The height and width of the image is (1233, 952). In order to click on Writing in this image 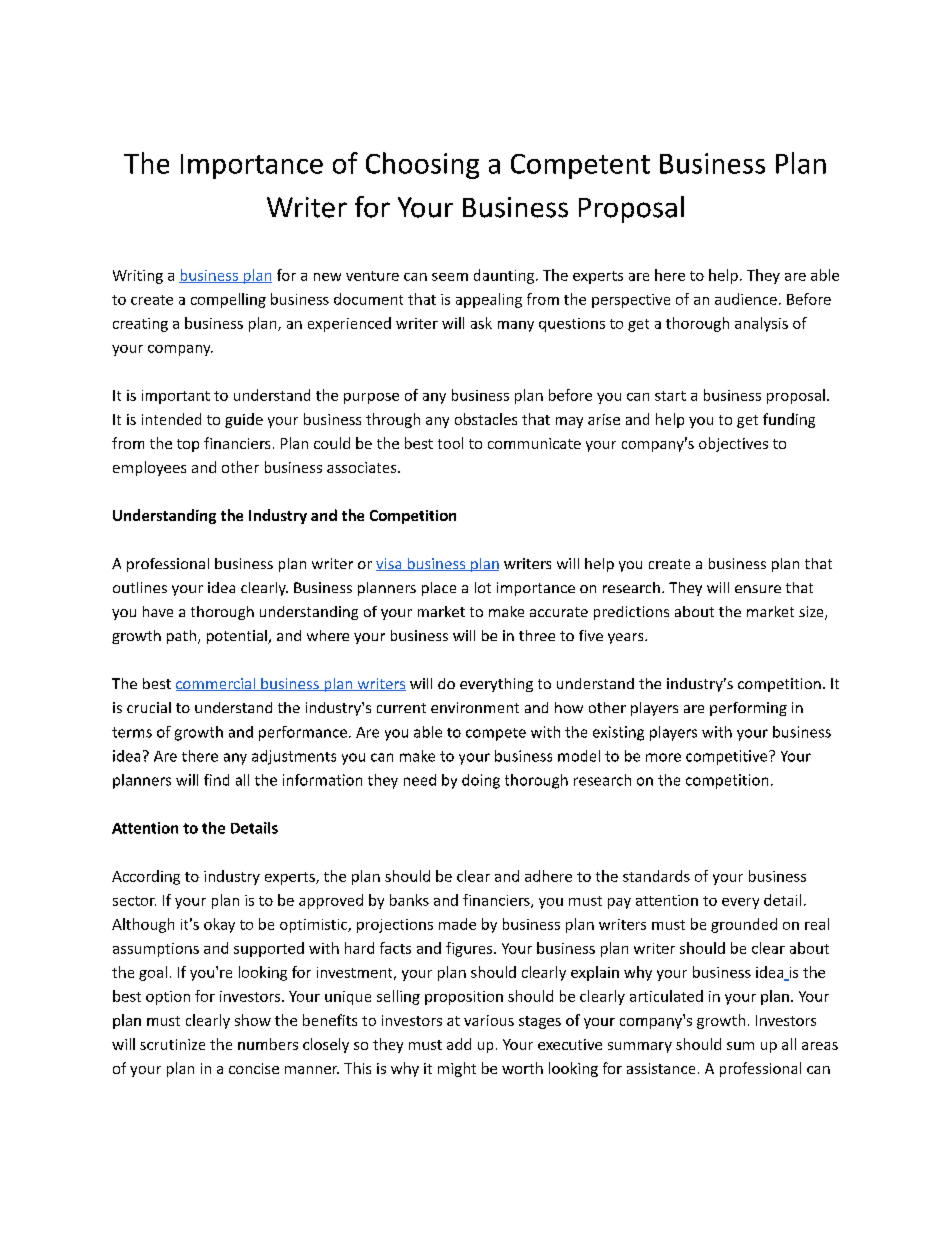, I will do `click(138, 277)`.
